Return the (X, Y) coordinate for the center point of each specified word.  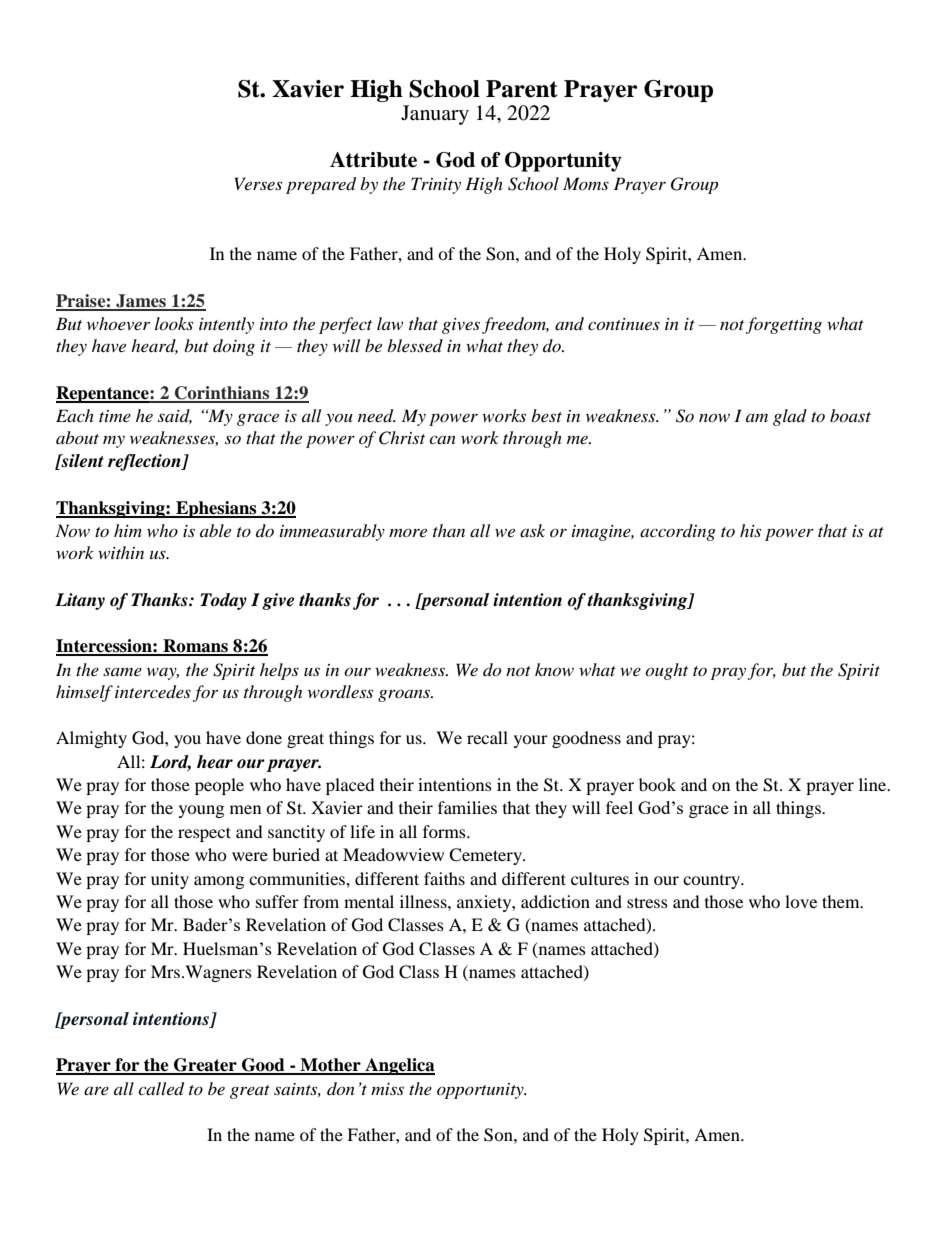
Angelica (399, 1066)
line (874, 784)
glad (790, 417)
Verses (258, 183)
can (442, 439)
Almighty (91, 739)
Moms (586, 183)
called (161, 1089)
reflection (145, 462)
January (435, 115)
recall (487, 737)
